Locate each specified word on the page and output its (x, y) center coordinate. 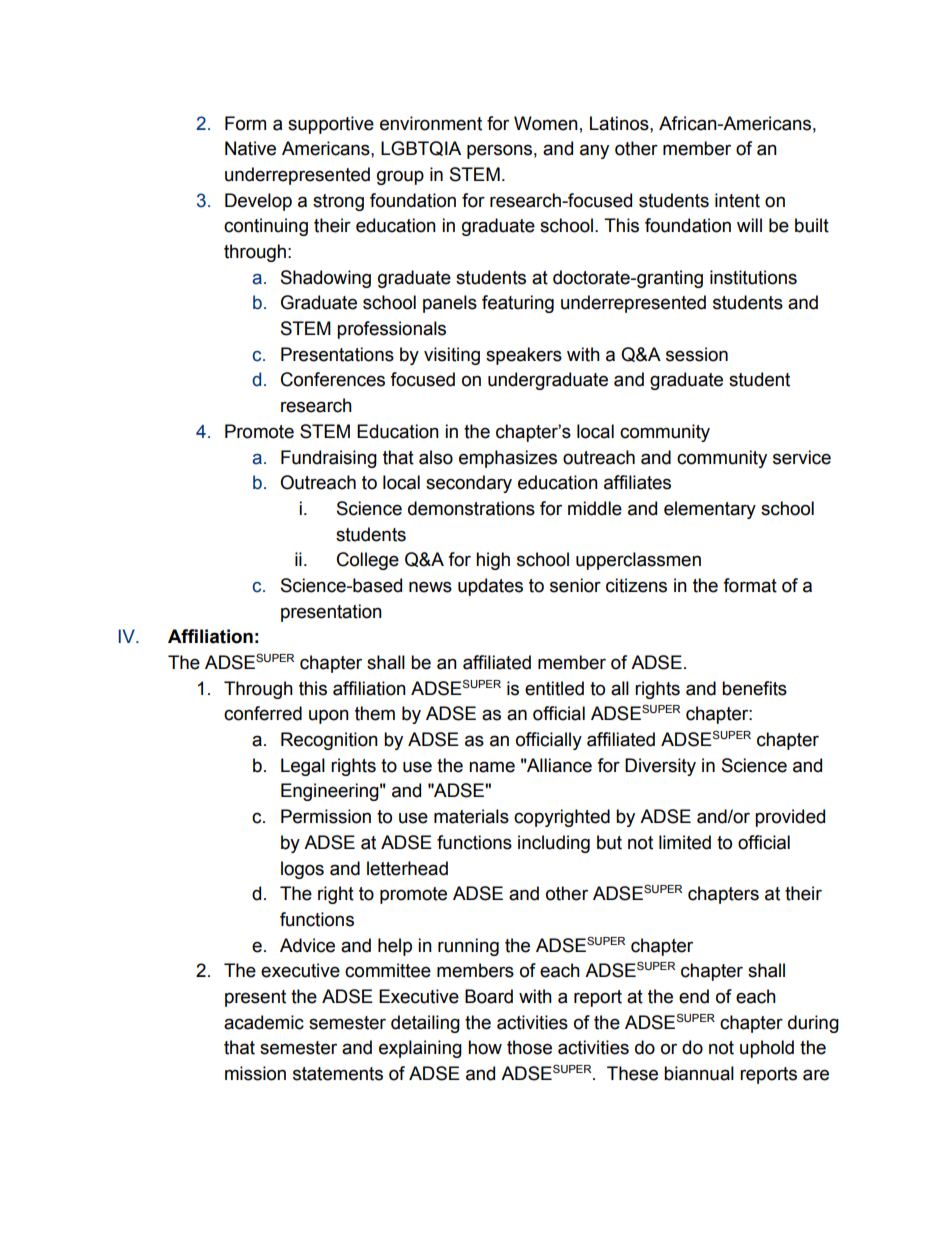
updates (490, 587)
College (368, 561)
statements (338, 1074)
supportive (331, 125)
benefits (754, 688)
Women (546, 123)
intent (737, 200)
